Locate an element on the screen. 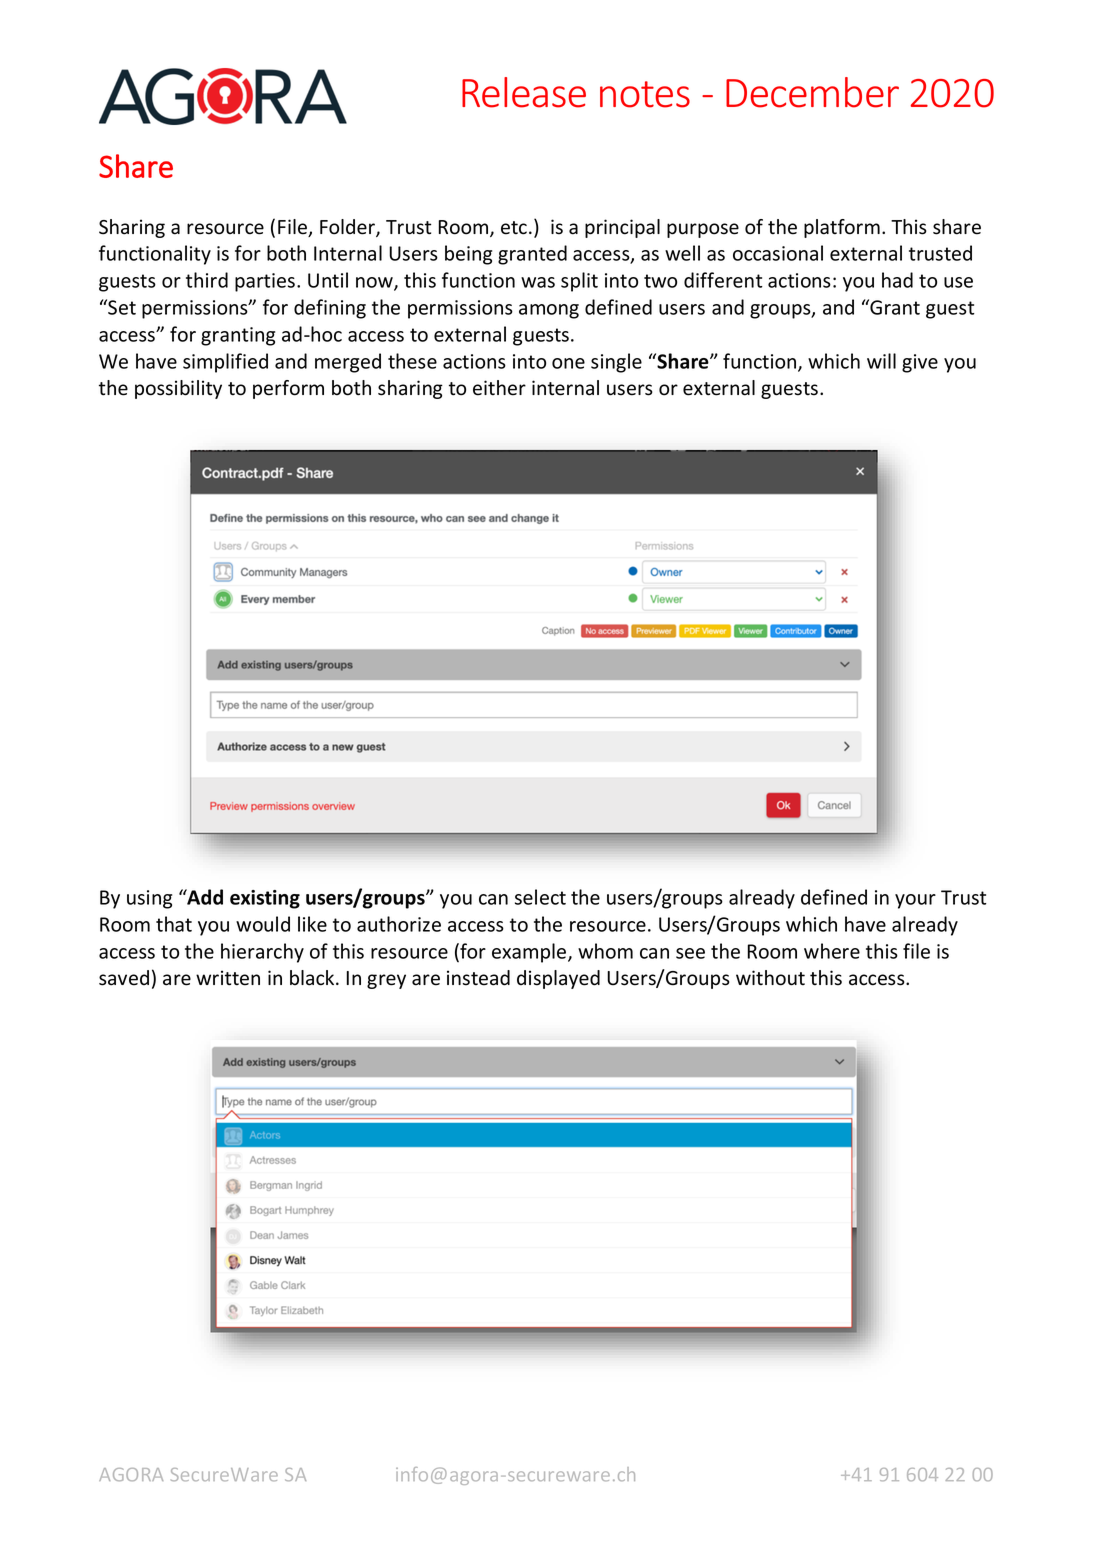 The image size is (1093, 1546). possibility is located at coordinates (178, 389).
